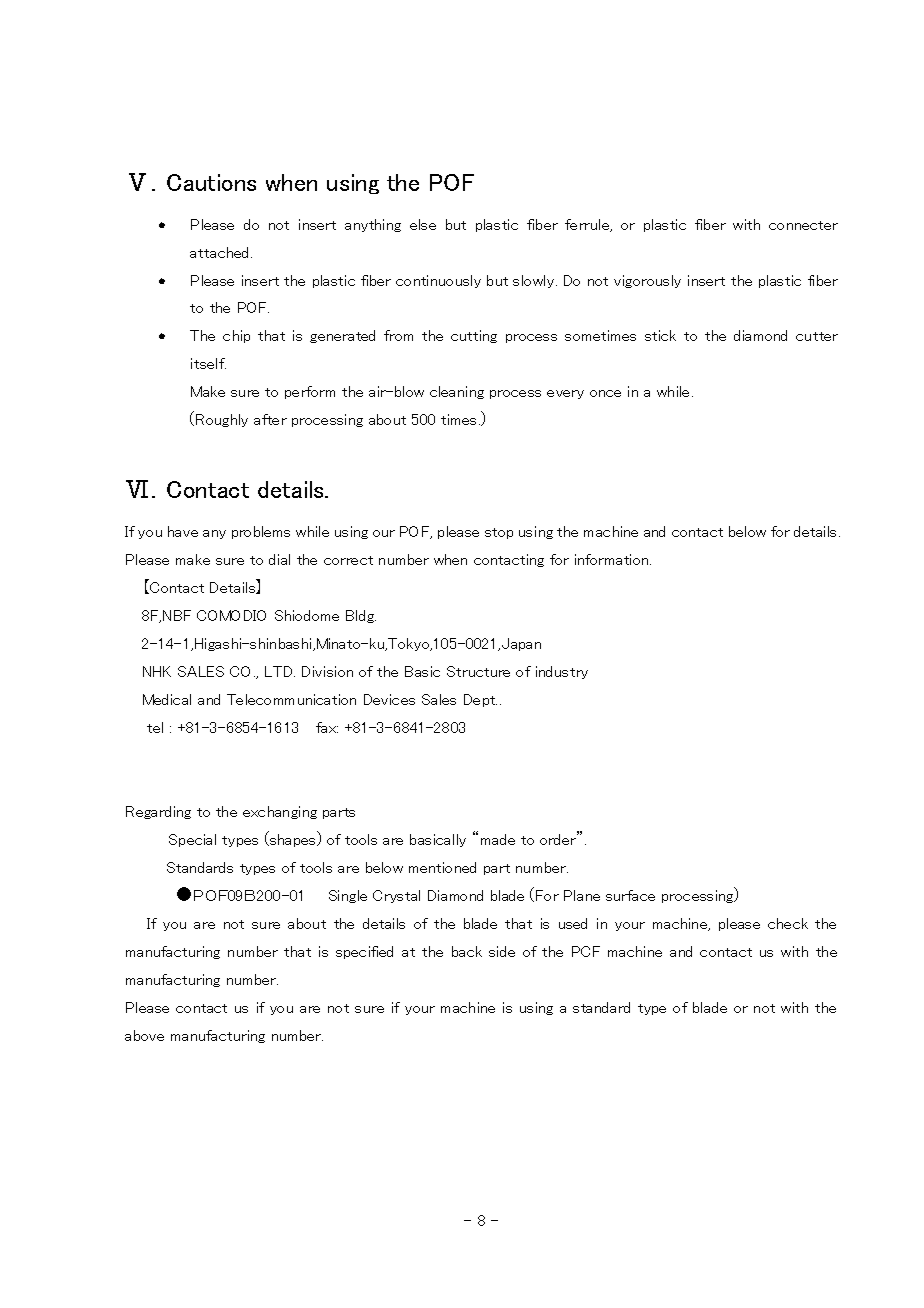 The image size is (924, 1308). What do you see at coordinates (192, 840) in the screenshot?
I see `Special` at bounding box center [192, 840].
